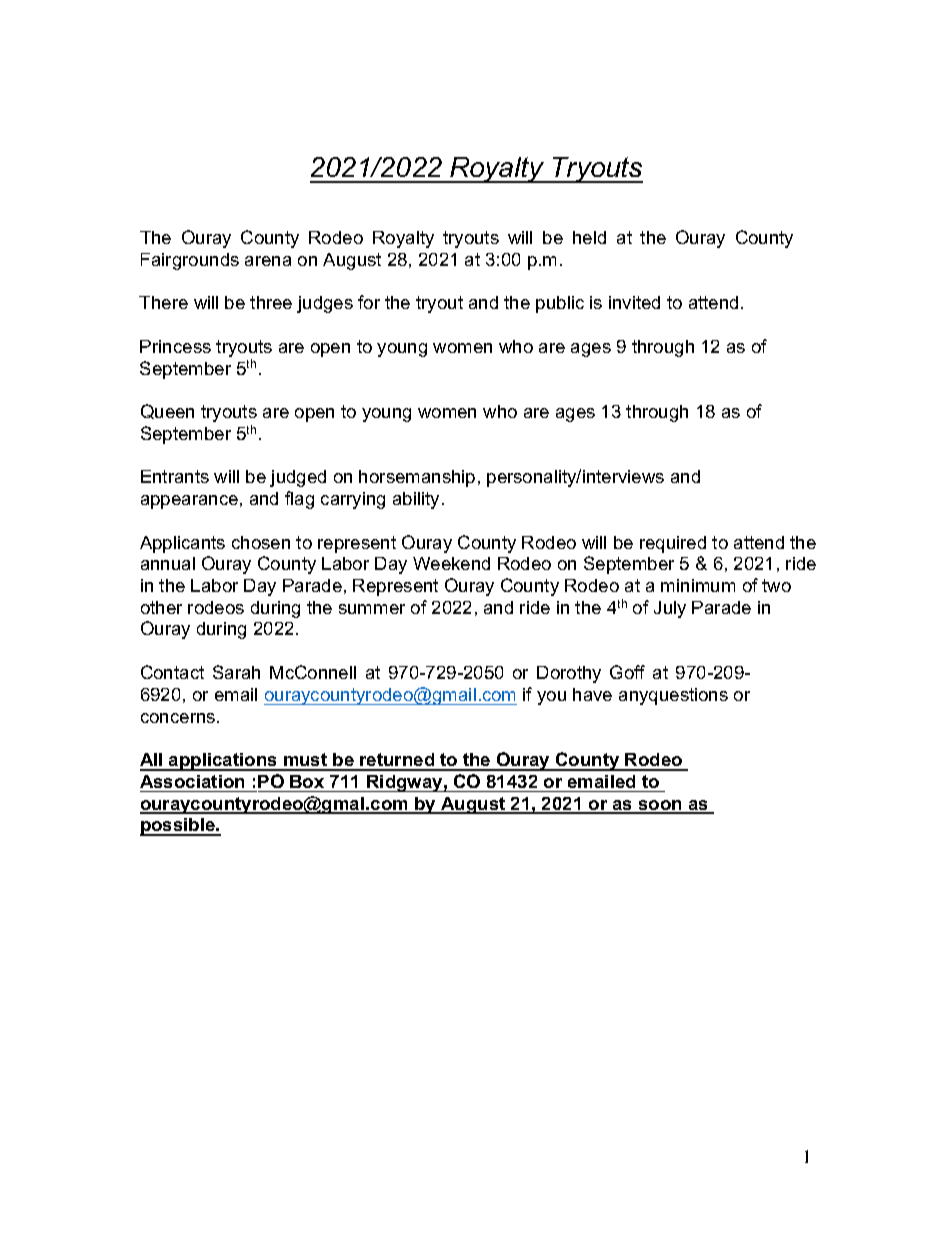 The height and width of the image is (1233, 952). Describe the element at coordinates (175, 346) in the image. I see `Princess` at that location.
